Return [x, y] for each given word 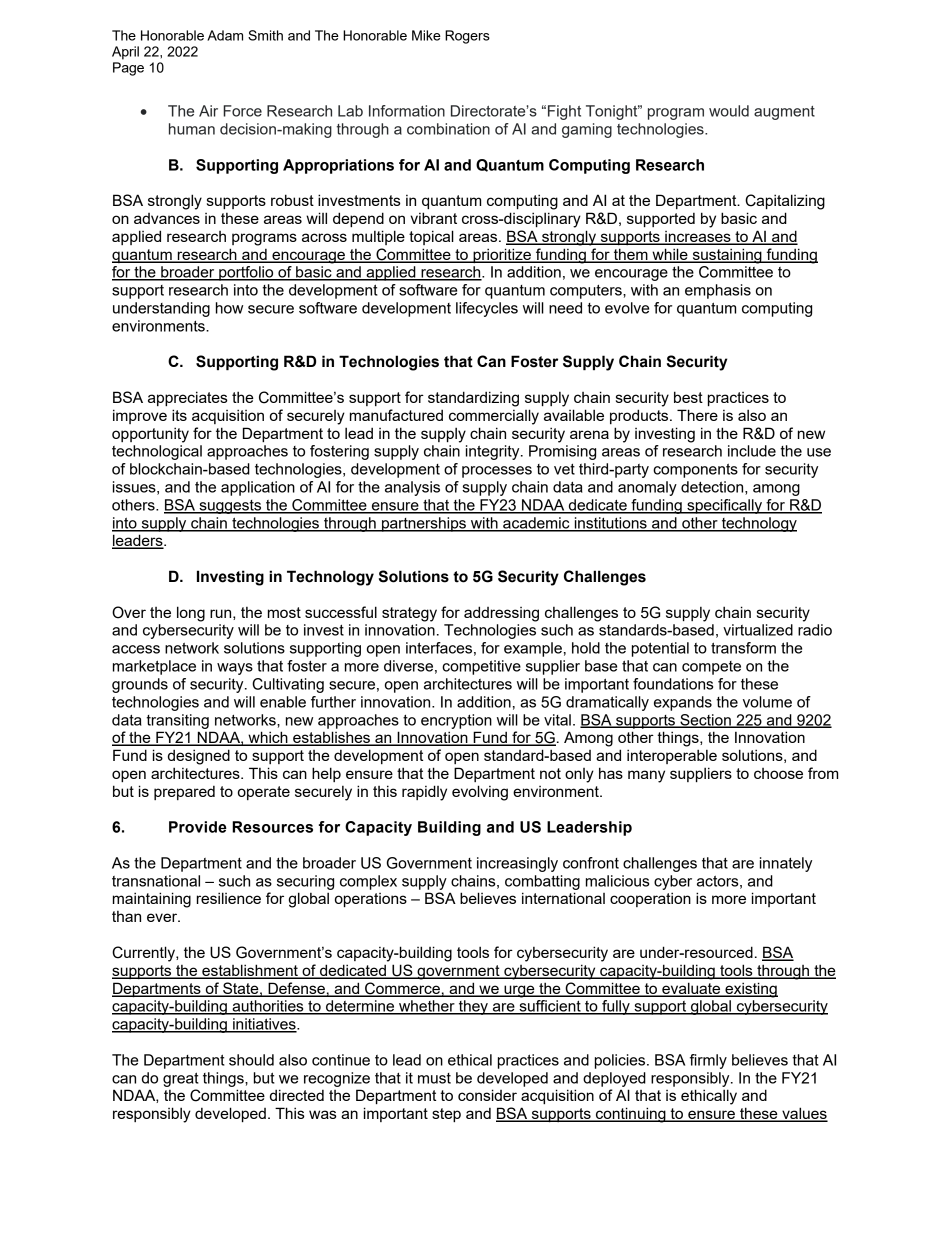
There [697, 415]
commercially [494, 417]
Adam [225, 35]
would [729, 111]
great [181, 1079]
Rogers [467, 37]
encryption [456, 721]
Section [705, 721]
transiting [177, 721]
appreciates [188, 398]
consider [487, 1095]
